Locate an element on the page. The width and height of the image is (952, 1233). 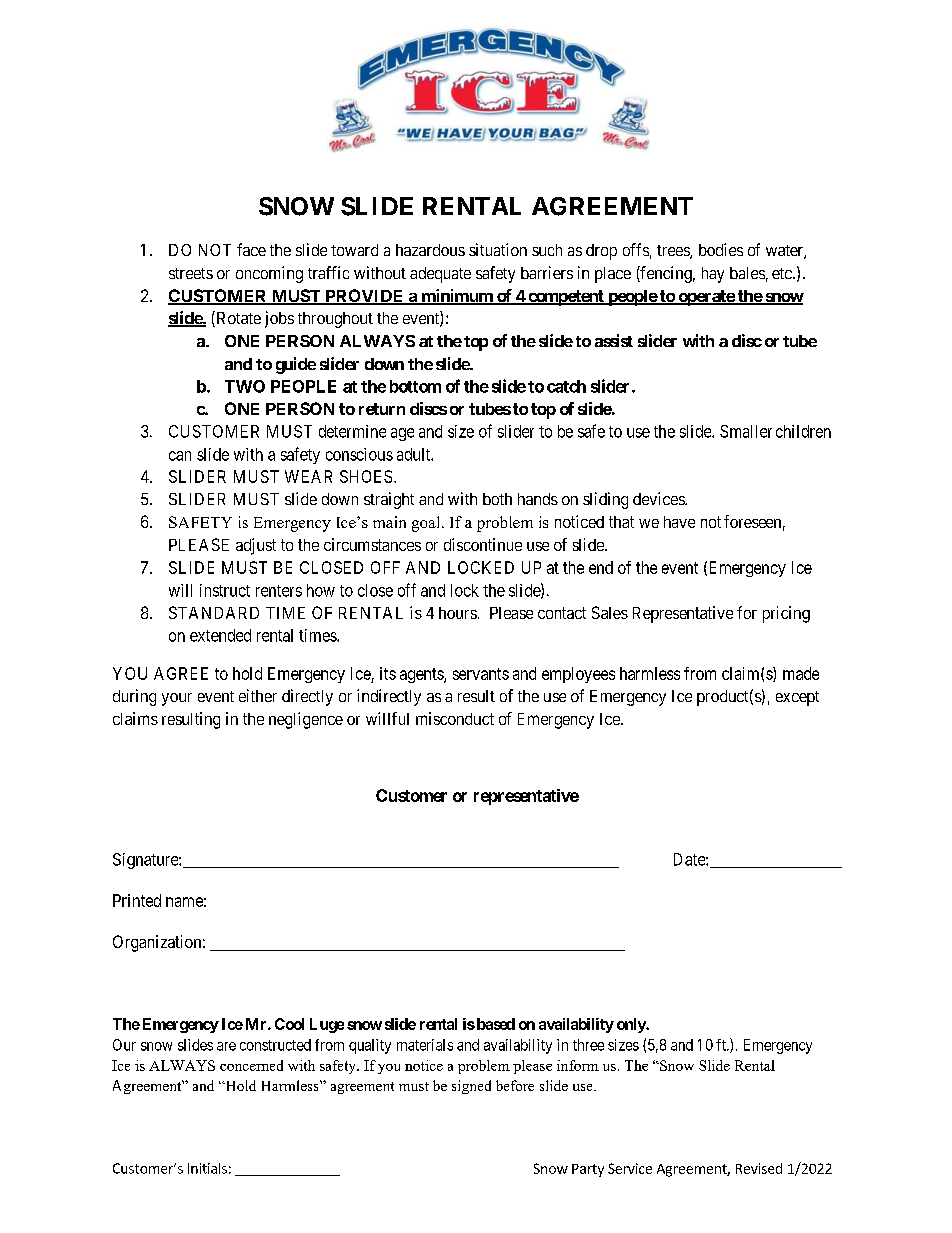
Smaller is located at coordinates (746, 431).
